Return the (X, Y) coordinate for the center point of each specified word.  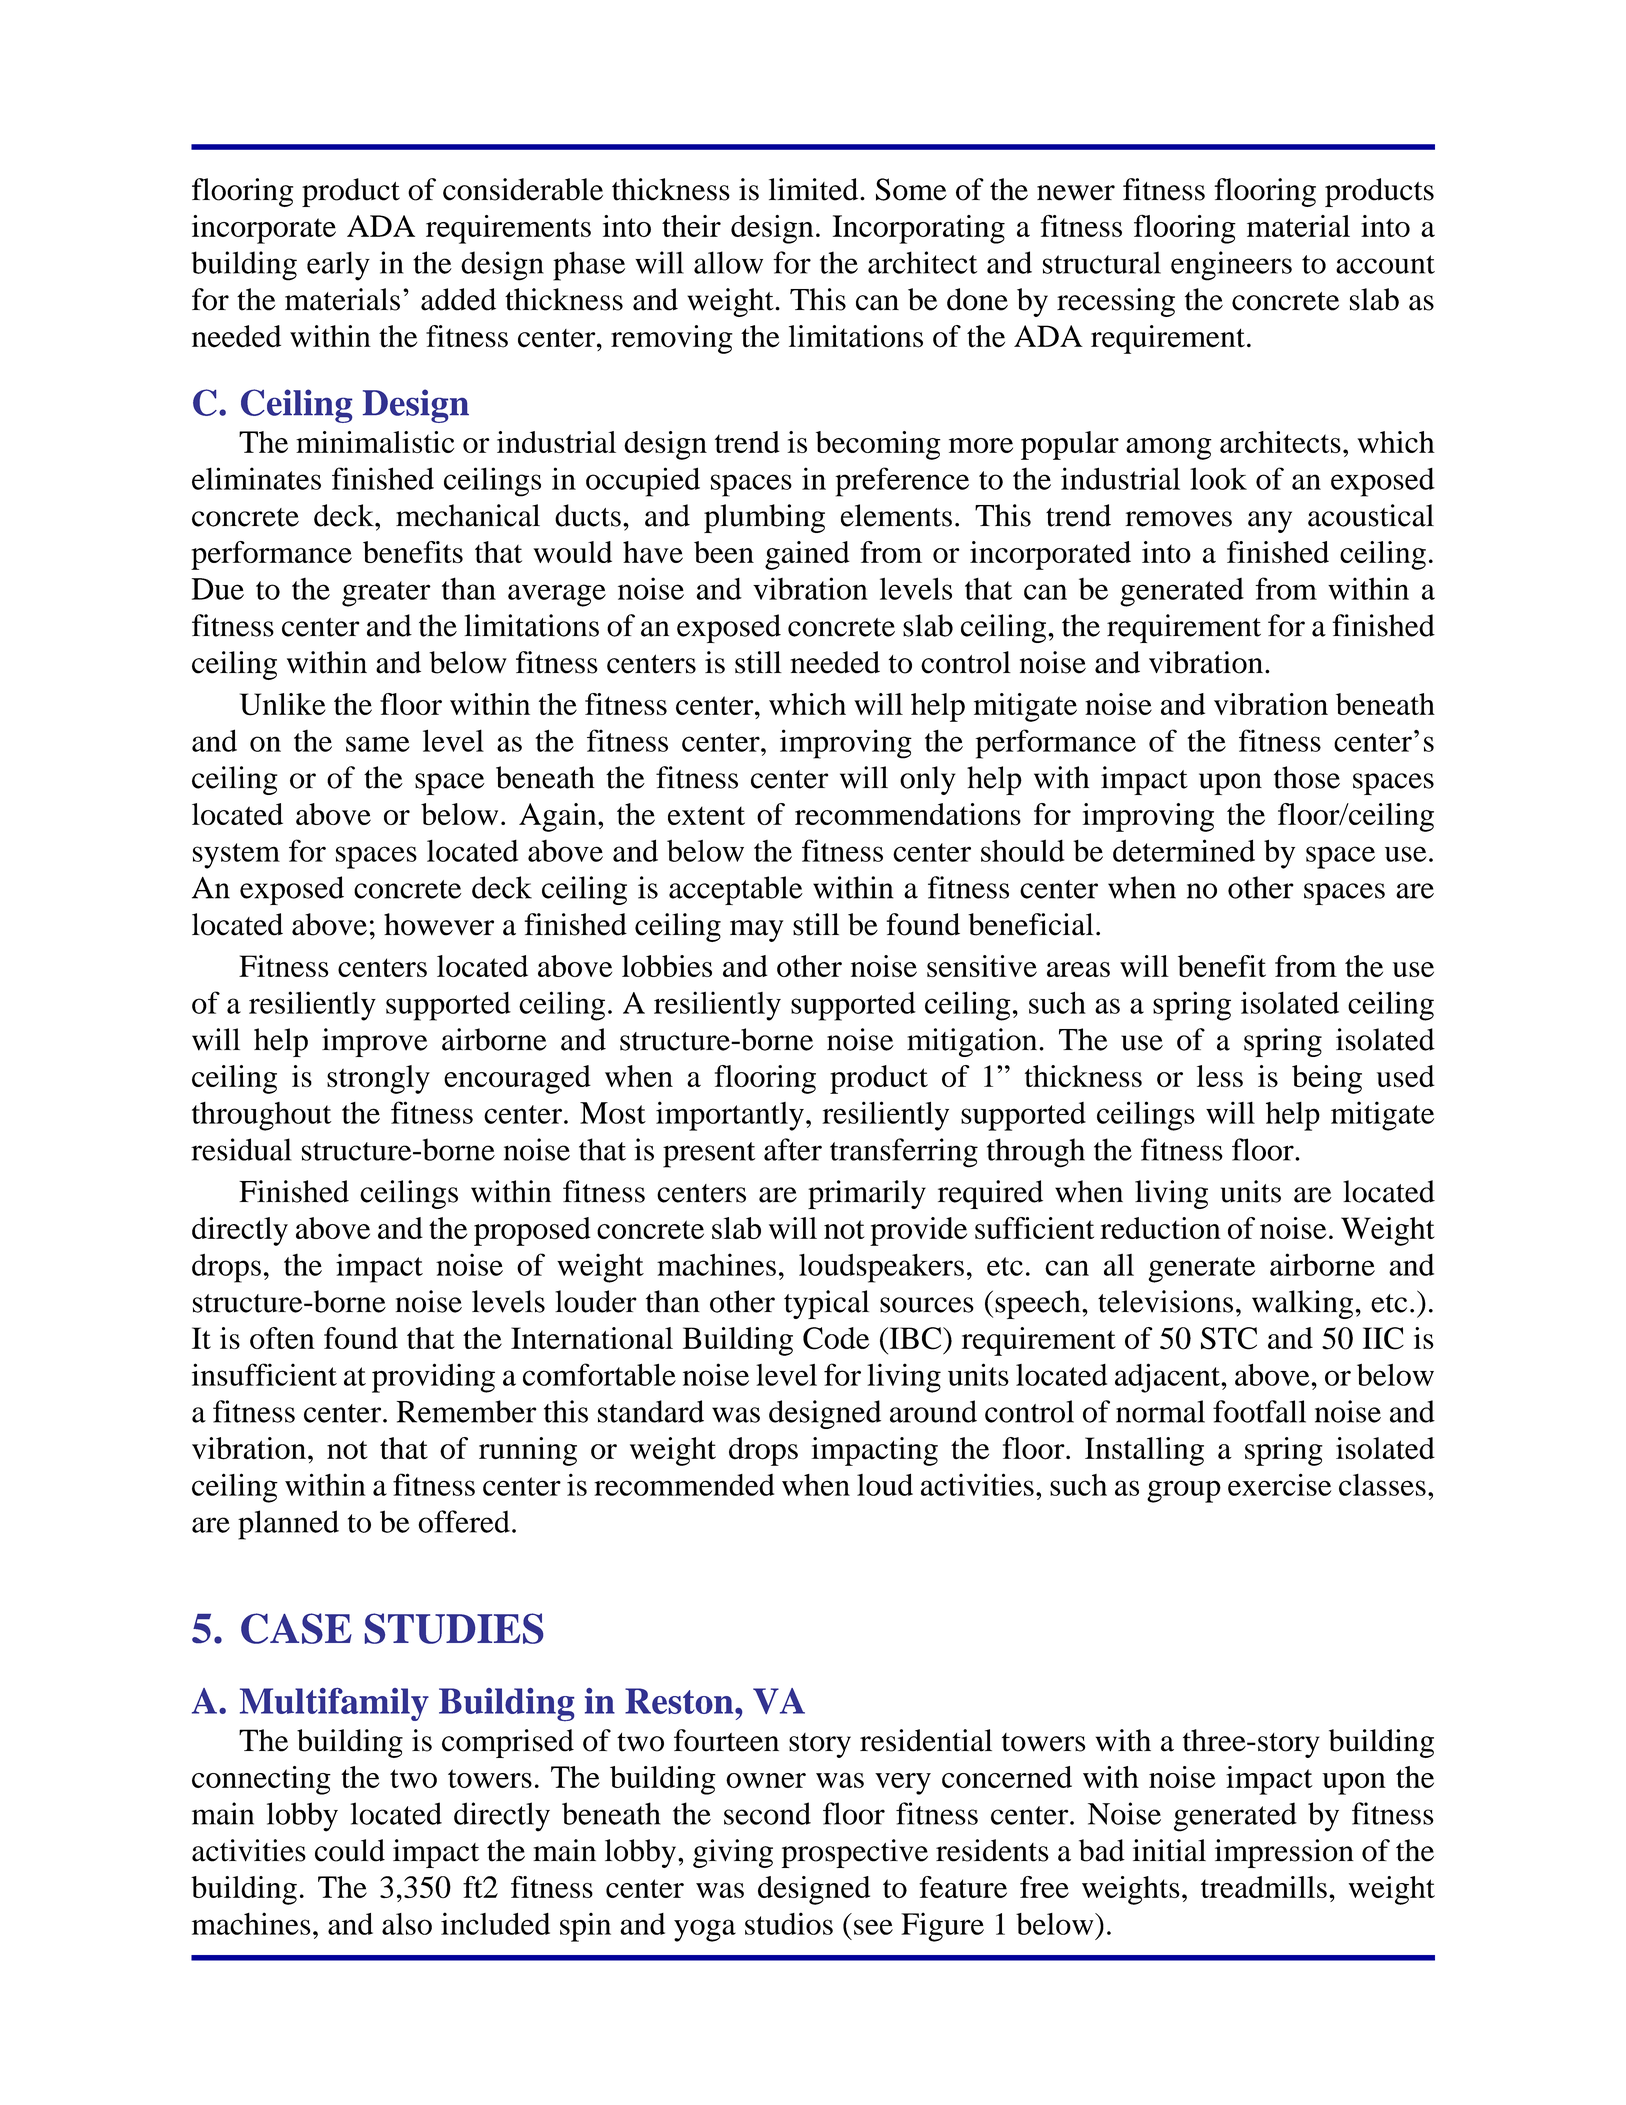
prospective (855, 1853)
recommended (684, 1485)
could (350, 1850)
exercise (1279, 1484)
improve (375, 1042)
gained (807, 555)
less (1220, 1076)
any (1270, 522)
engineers (1231, 266)
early (338, 266)
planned (288, 1525)
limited (815, 189)
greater (386, 594)
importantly (730, 1116)
